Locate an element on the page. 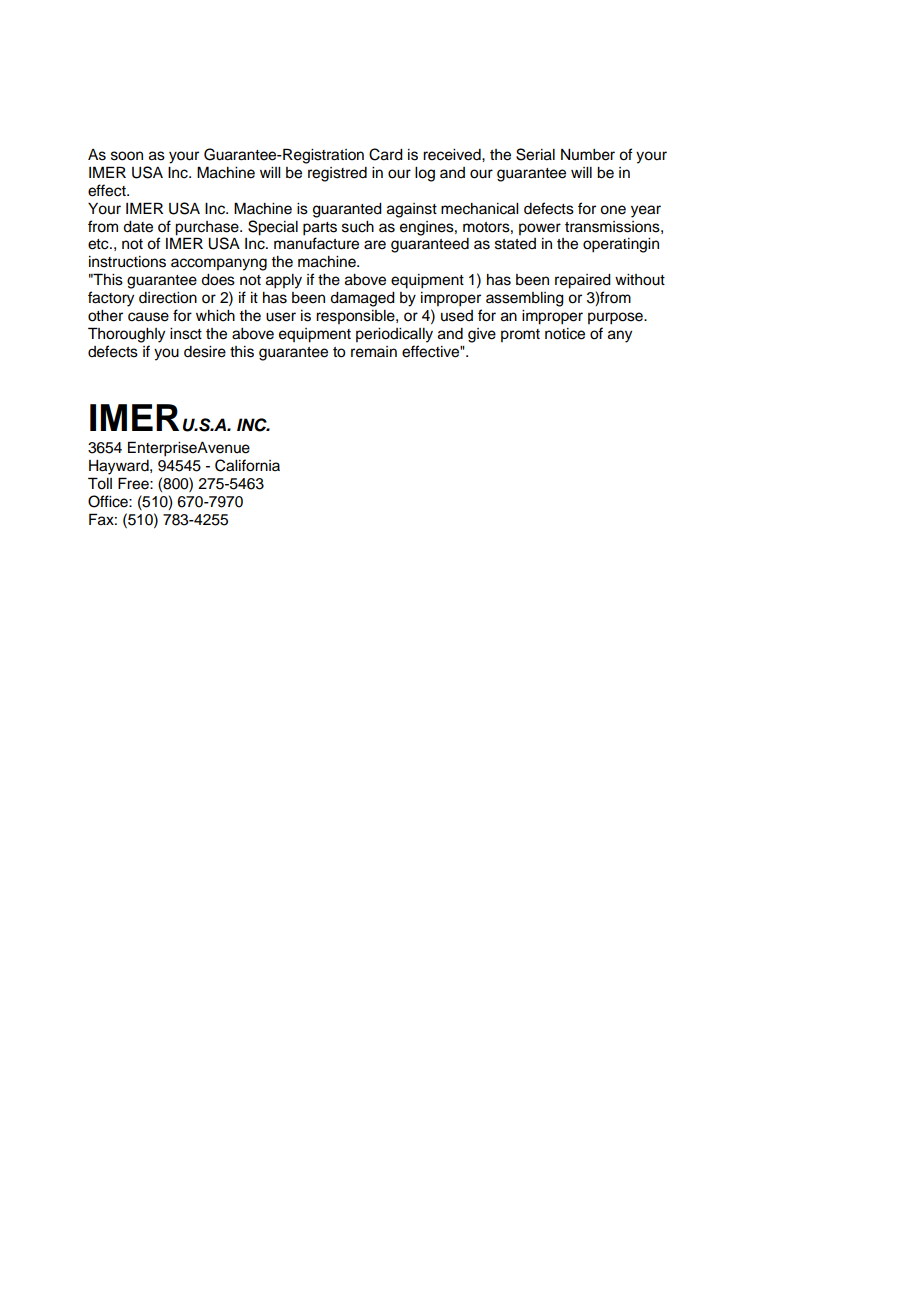 Image resolution: width=924 pixels, height=1308 pixels. soon is located at coordinates (127, 156).
